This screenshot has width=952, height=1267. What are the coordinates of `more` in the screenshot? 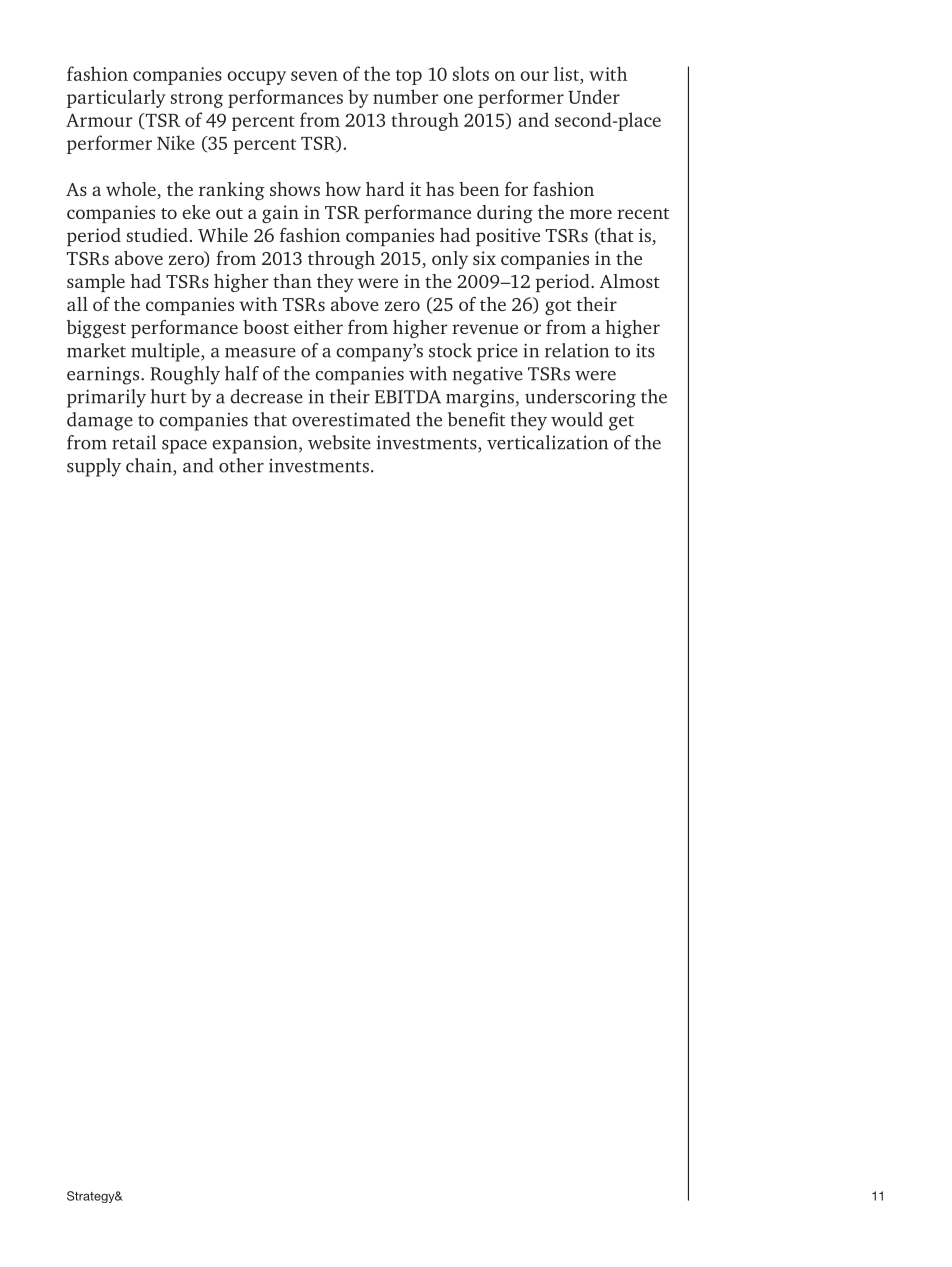 It's located at (591, 214).
